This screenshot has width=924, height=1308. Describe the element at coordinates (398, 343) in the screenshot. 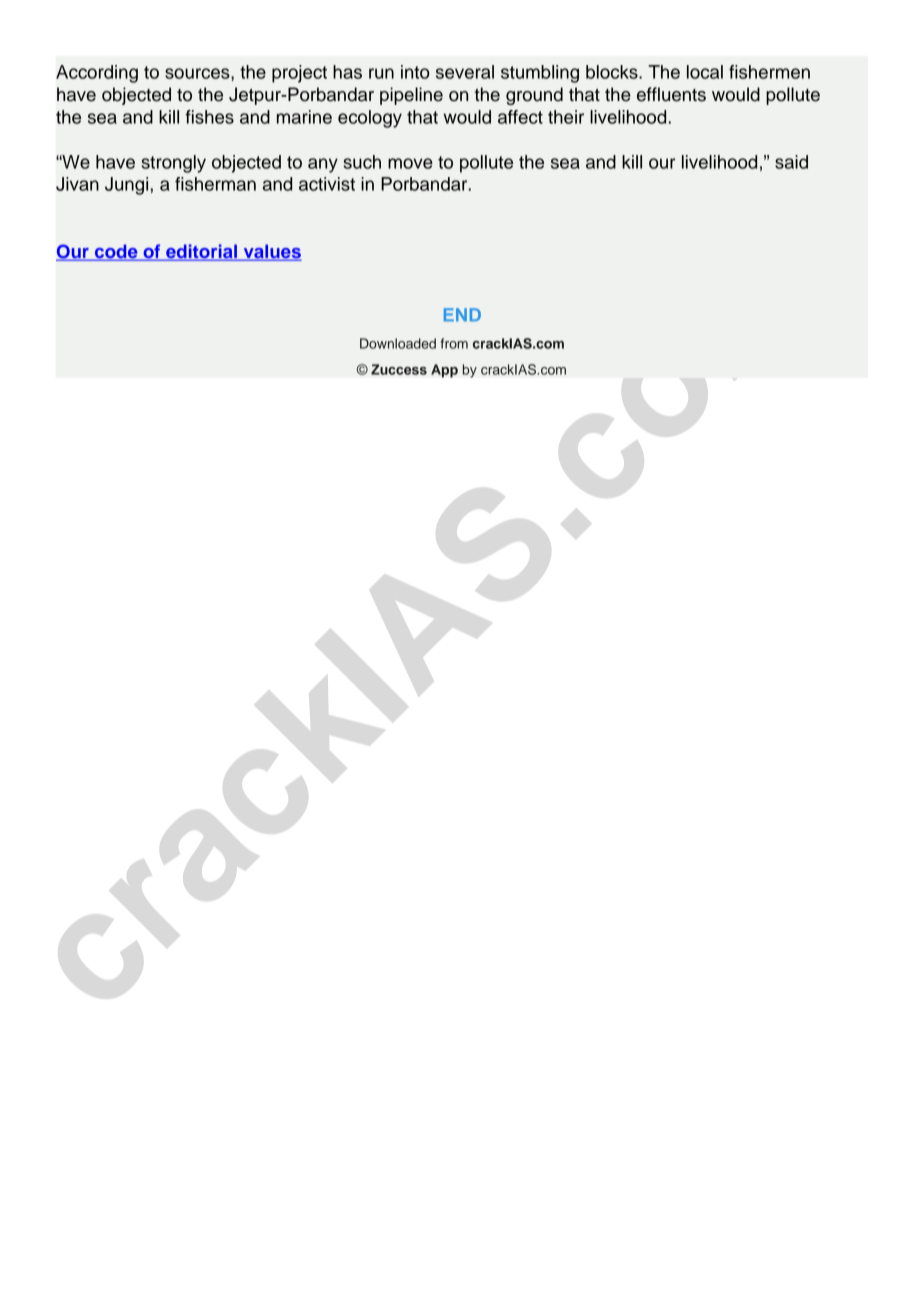

I see `Downloaded` at that location.
